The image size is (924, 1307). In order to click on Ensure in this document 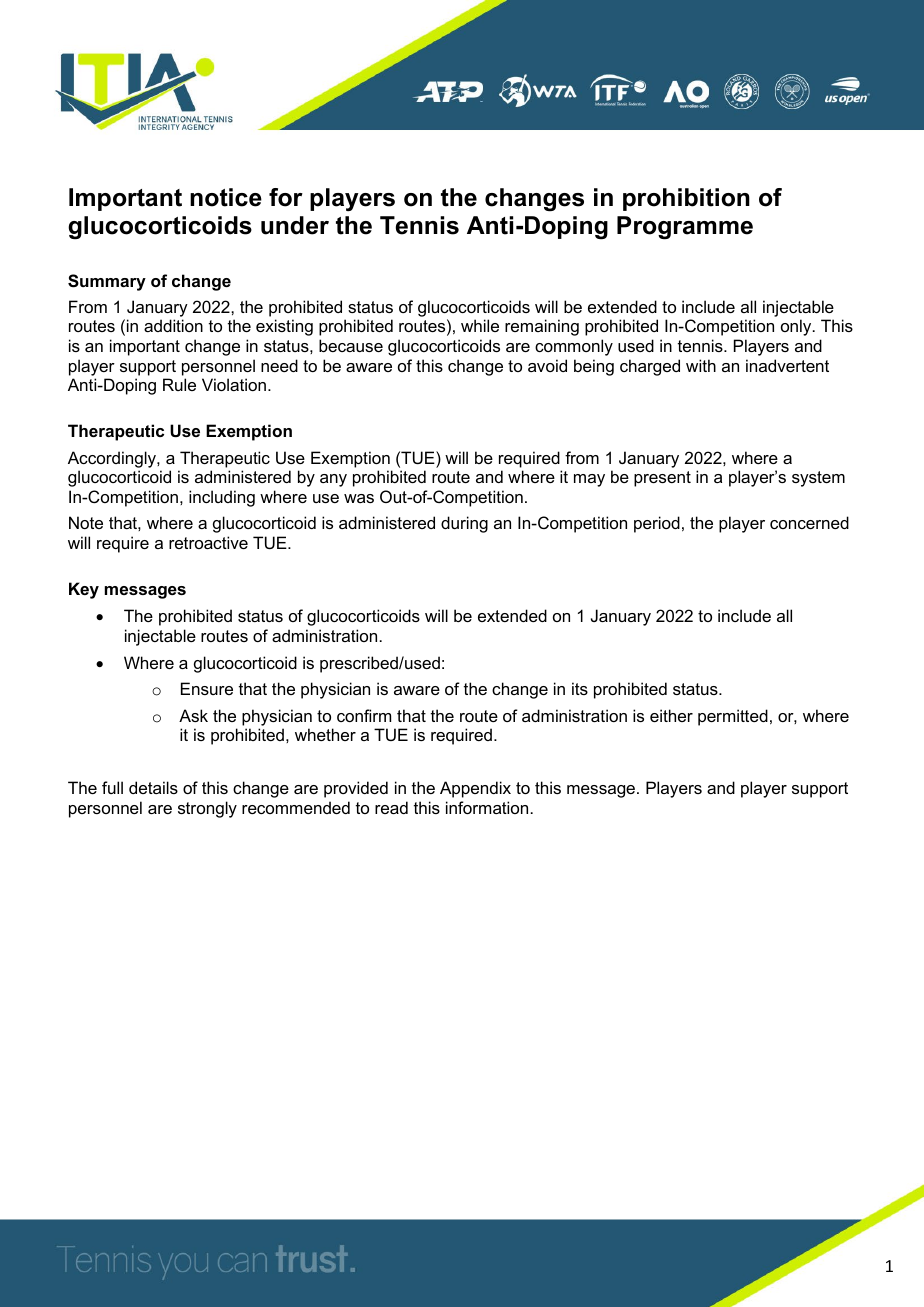, I will do `click(207, 688)`.
